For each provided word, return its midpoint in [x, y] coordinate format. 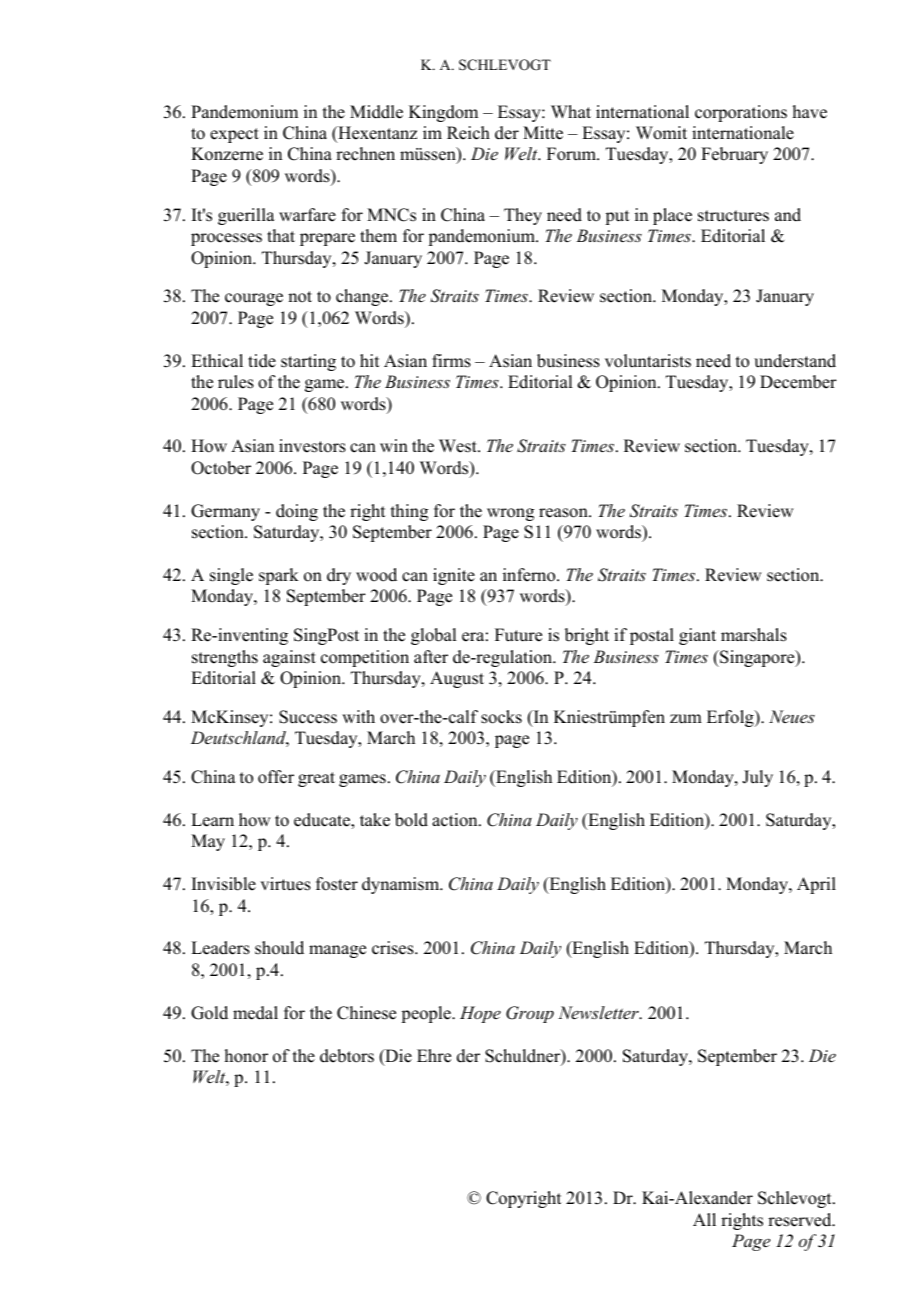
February [734, 155]
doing [297, 512]
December [798, 382]
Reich [468, 133]
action [456, 820]
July [757, 778]
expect [234, 135]
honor [246, 1056]
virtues [285, 884]
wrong [510, 514]
